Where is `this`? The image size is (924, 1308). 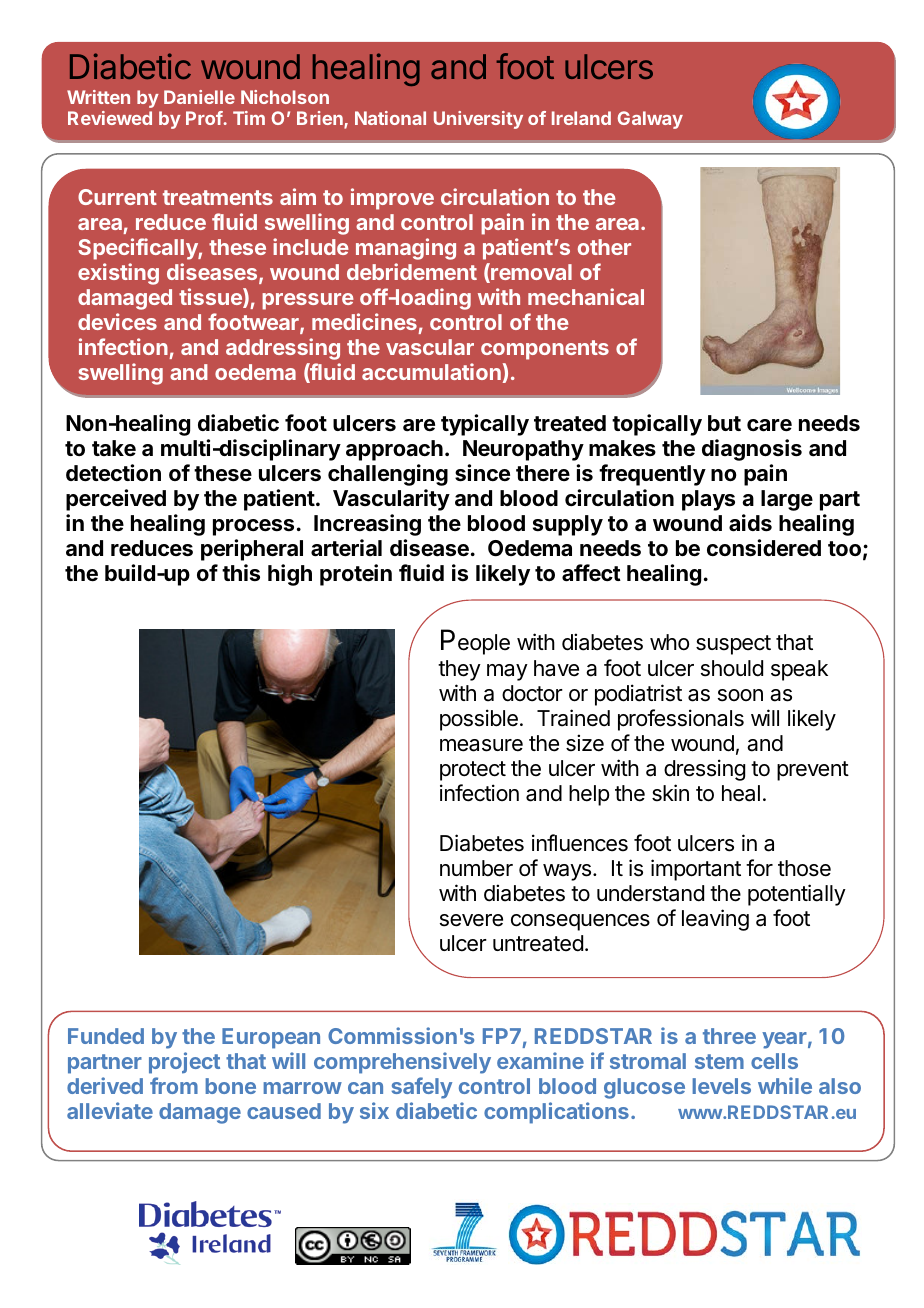 this is located at coordinates (241, 573).
